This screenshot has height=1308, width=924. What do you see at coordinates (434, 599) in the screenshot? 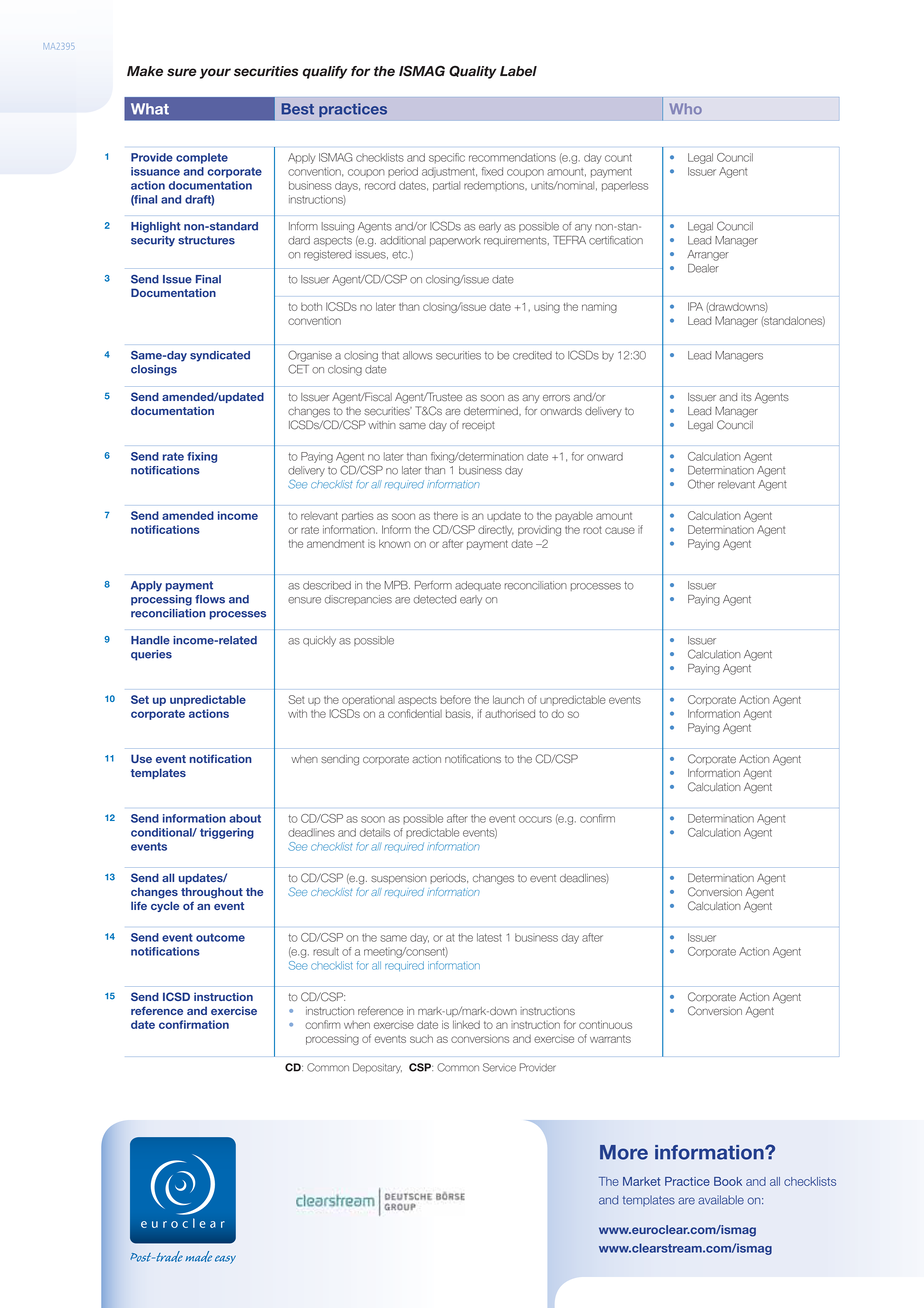
I see `detected` at bounding box center [434, 599].
